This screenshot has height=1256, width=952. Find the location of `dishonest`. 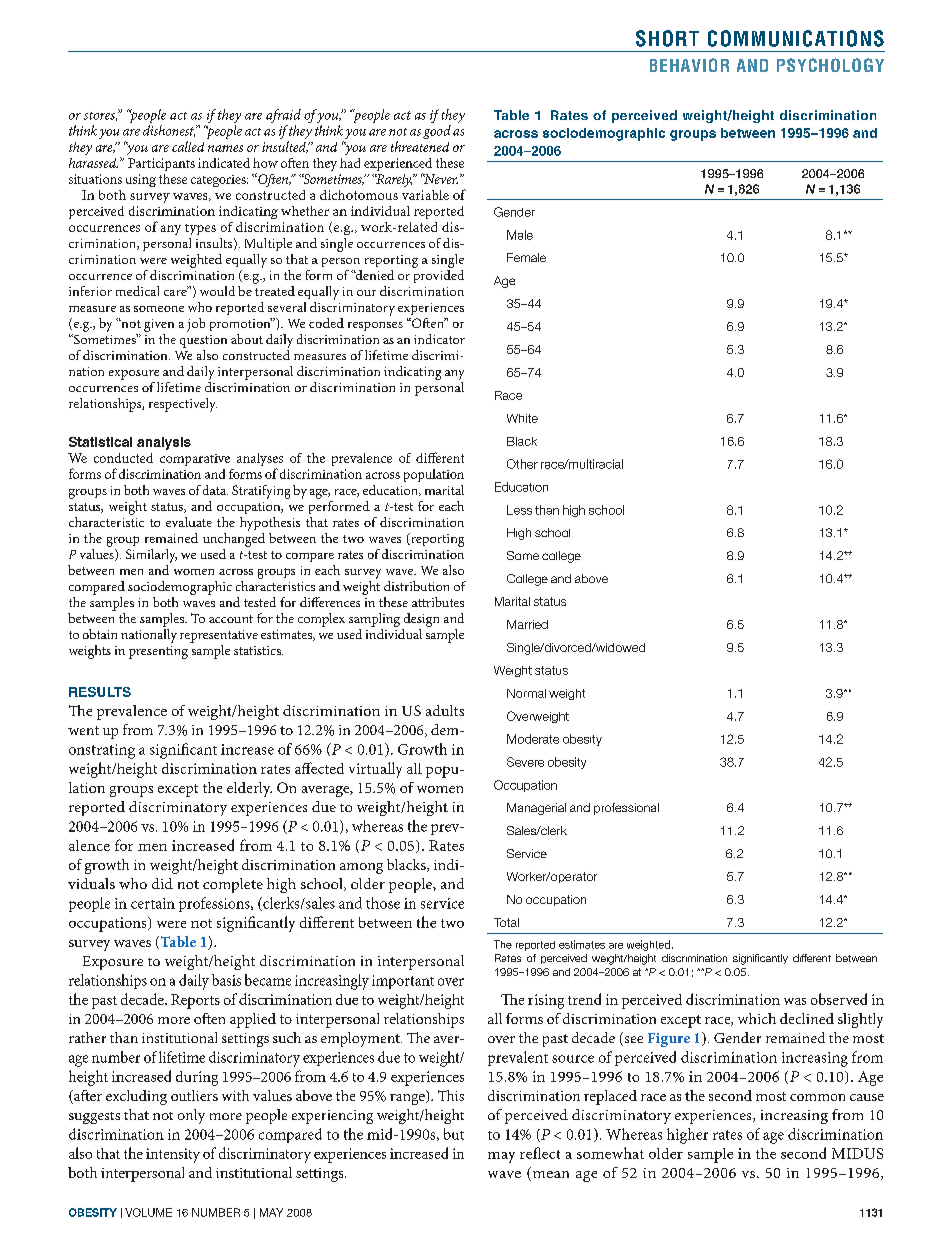

dishonest is located at coordinates (169, 131).
